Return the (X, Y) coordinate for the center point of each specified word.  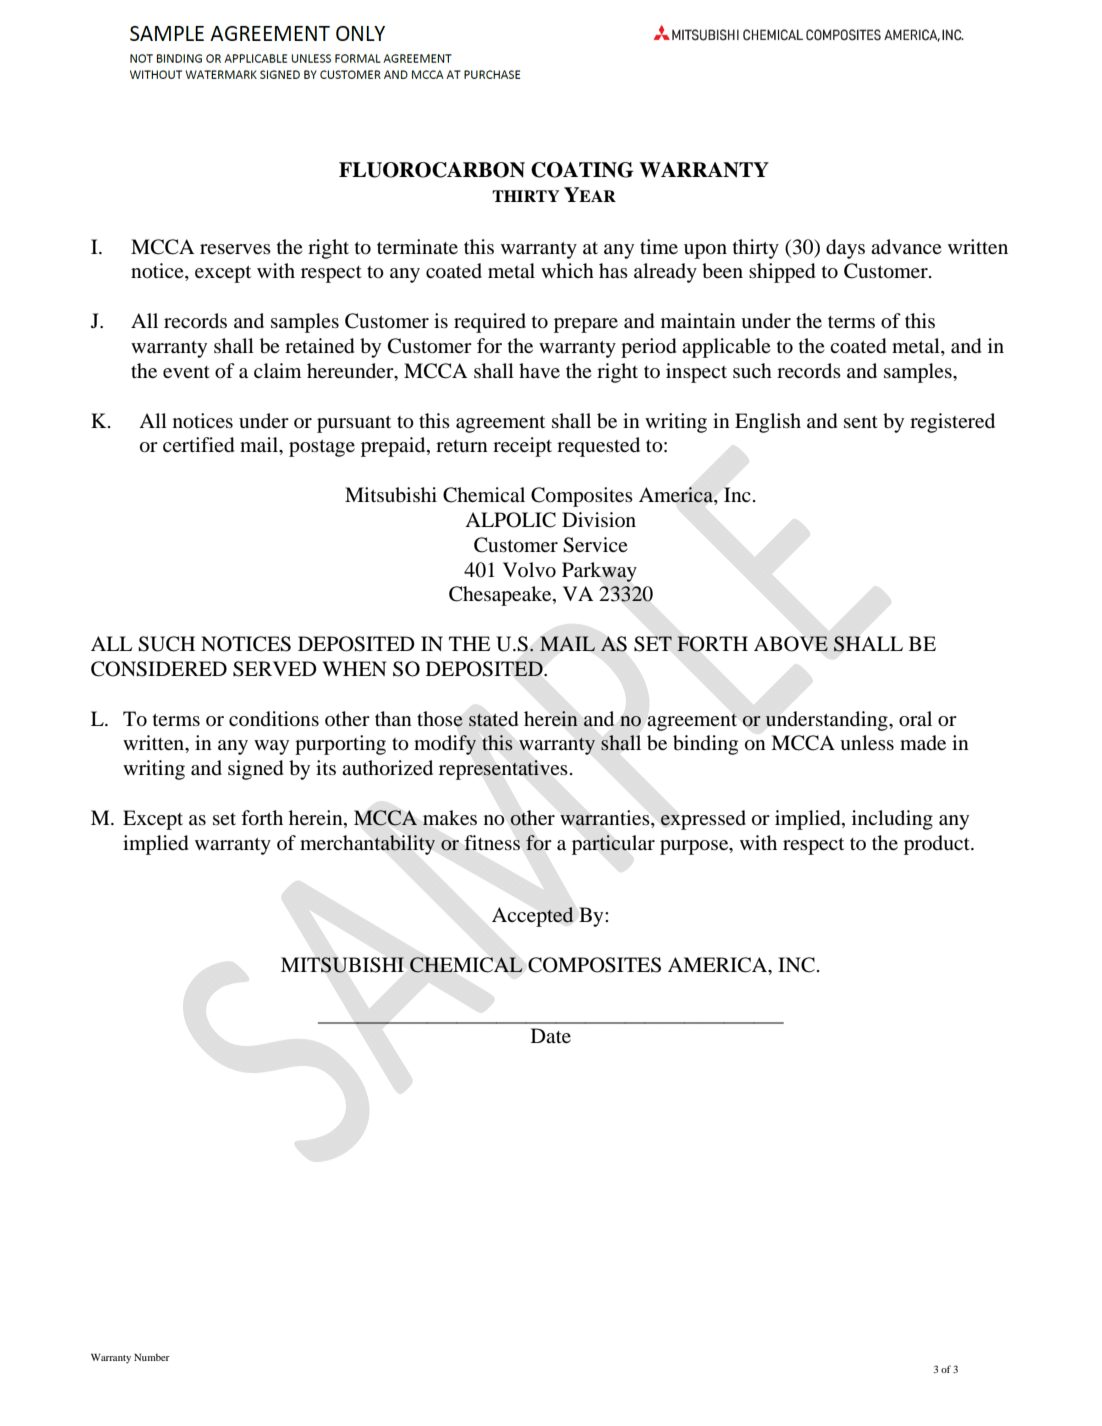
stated (493, 719)
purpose (695, 847)
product (938, 845)
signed (255, 770)
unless (867, 743)
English (768, 423)
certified (198, 445)
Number (152, 1357)
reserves (235, 249)
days (845, 249)
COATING (582, 170)
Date (551, 1035)
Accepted (533, 917)
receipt (522, 447)
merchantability (367, 845)
